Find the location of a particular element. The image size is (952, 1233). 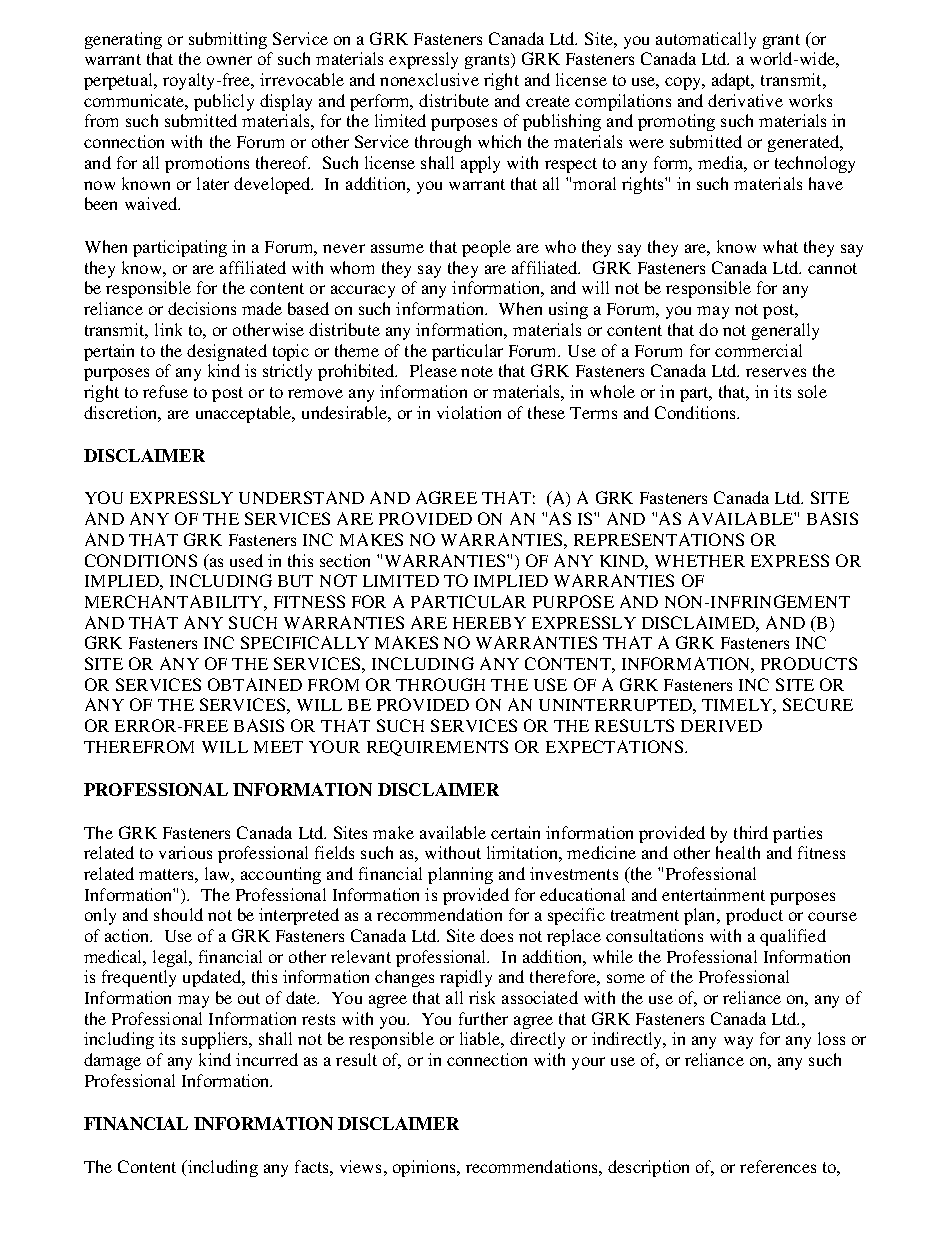

commercial is located at coordinates (758, 350).
